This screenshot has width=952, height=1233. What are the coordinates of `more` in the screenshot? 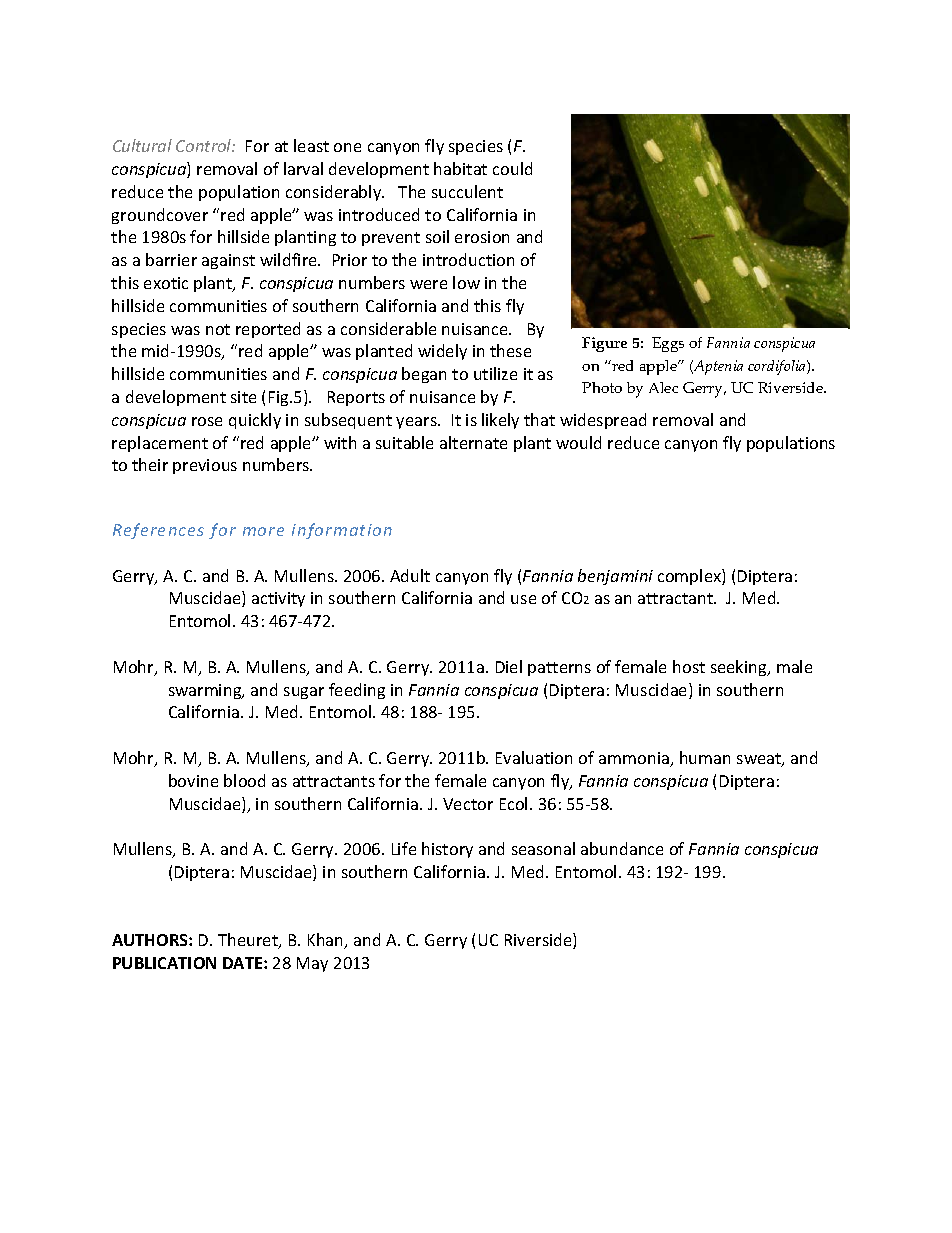 It's located at (263, 531).
